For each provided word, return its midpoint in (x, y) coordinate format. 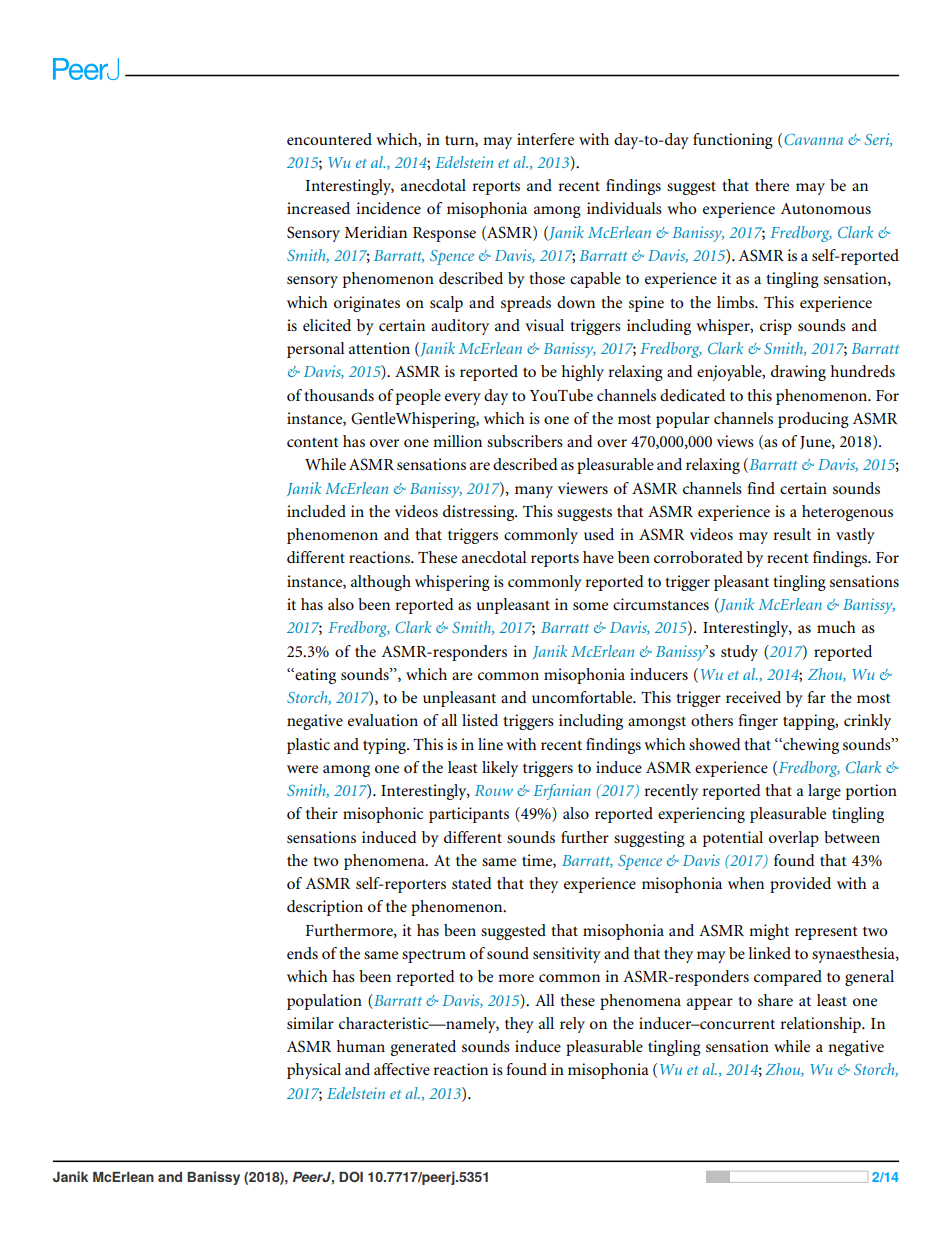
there (772, 185)
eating (314, 676)
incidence (388, 208)
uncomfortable (583, 697)
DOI (351, 1176)
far (816, 697)
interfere (545, 139)
